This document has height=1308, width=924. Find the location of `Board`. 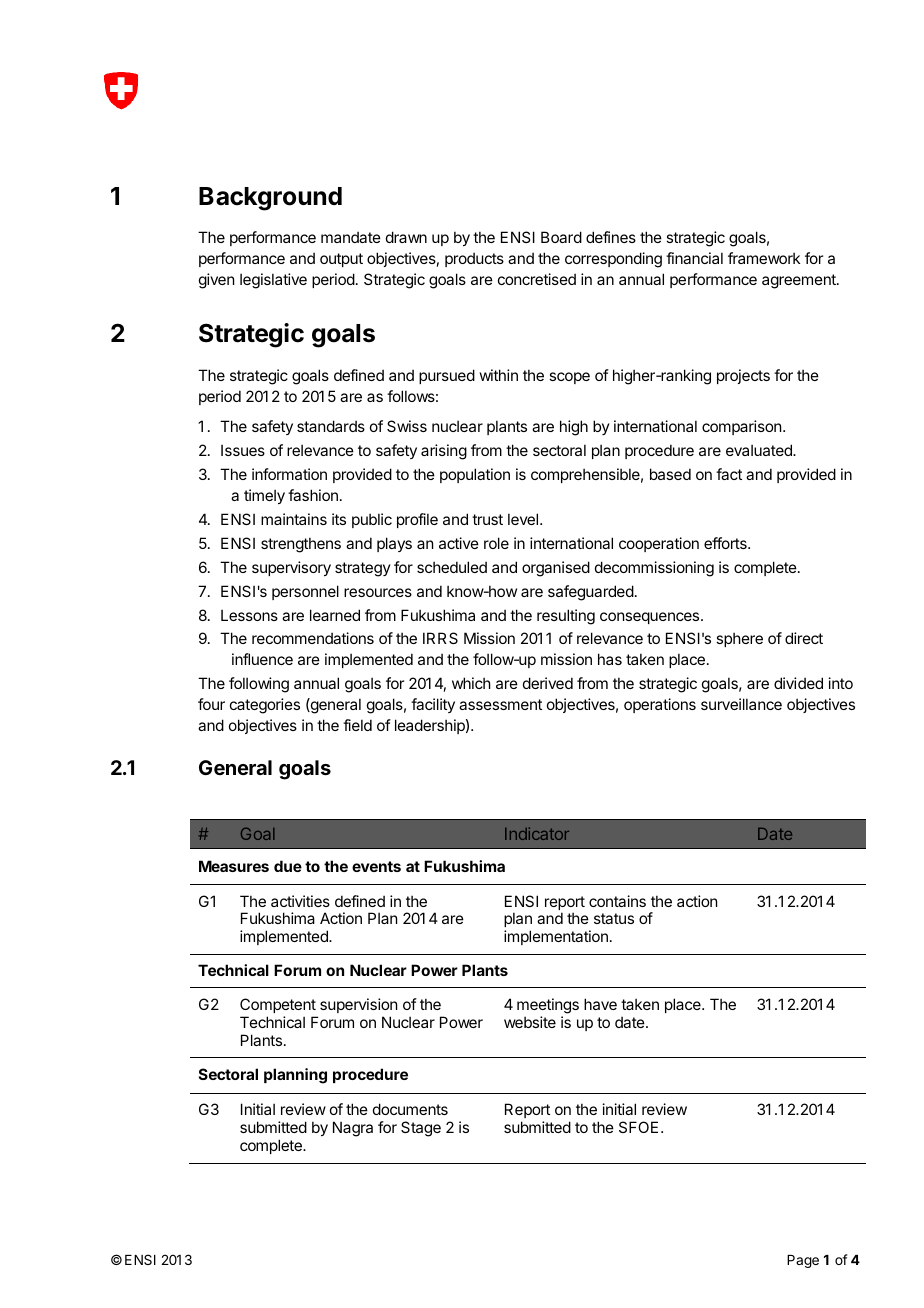

Board is located at coordinates (561, 237).
